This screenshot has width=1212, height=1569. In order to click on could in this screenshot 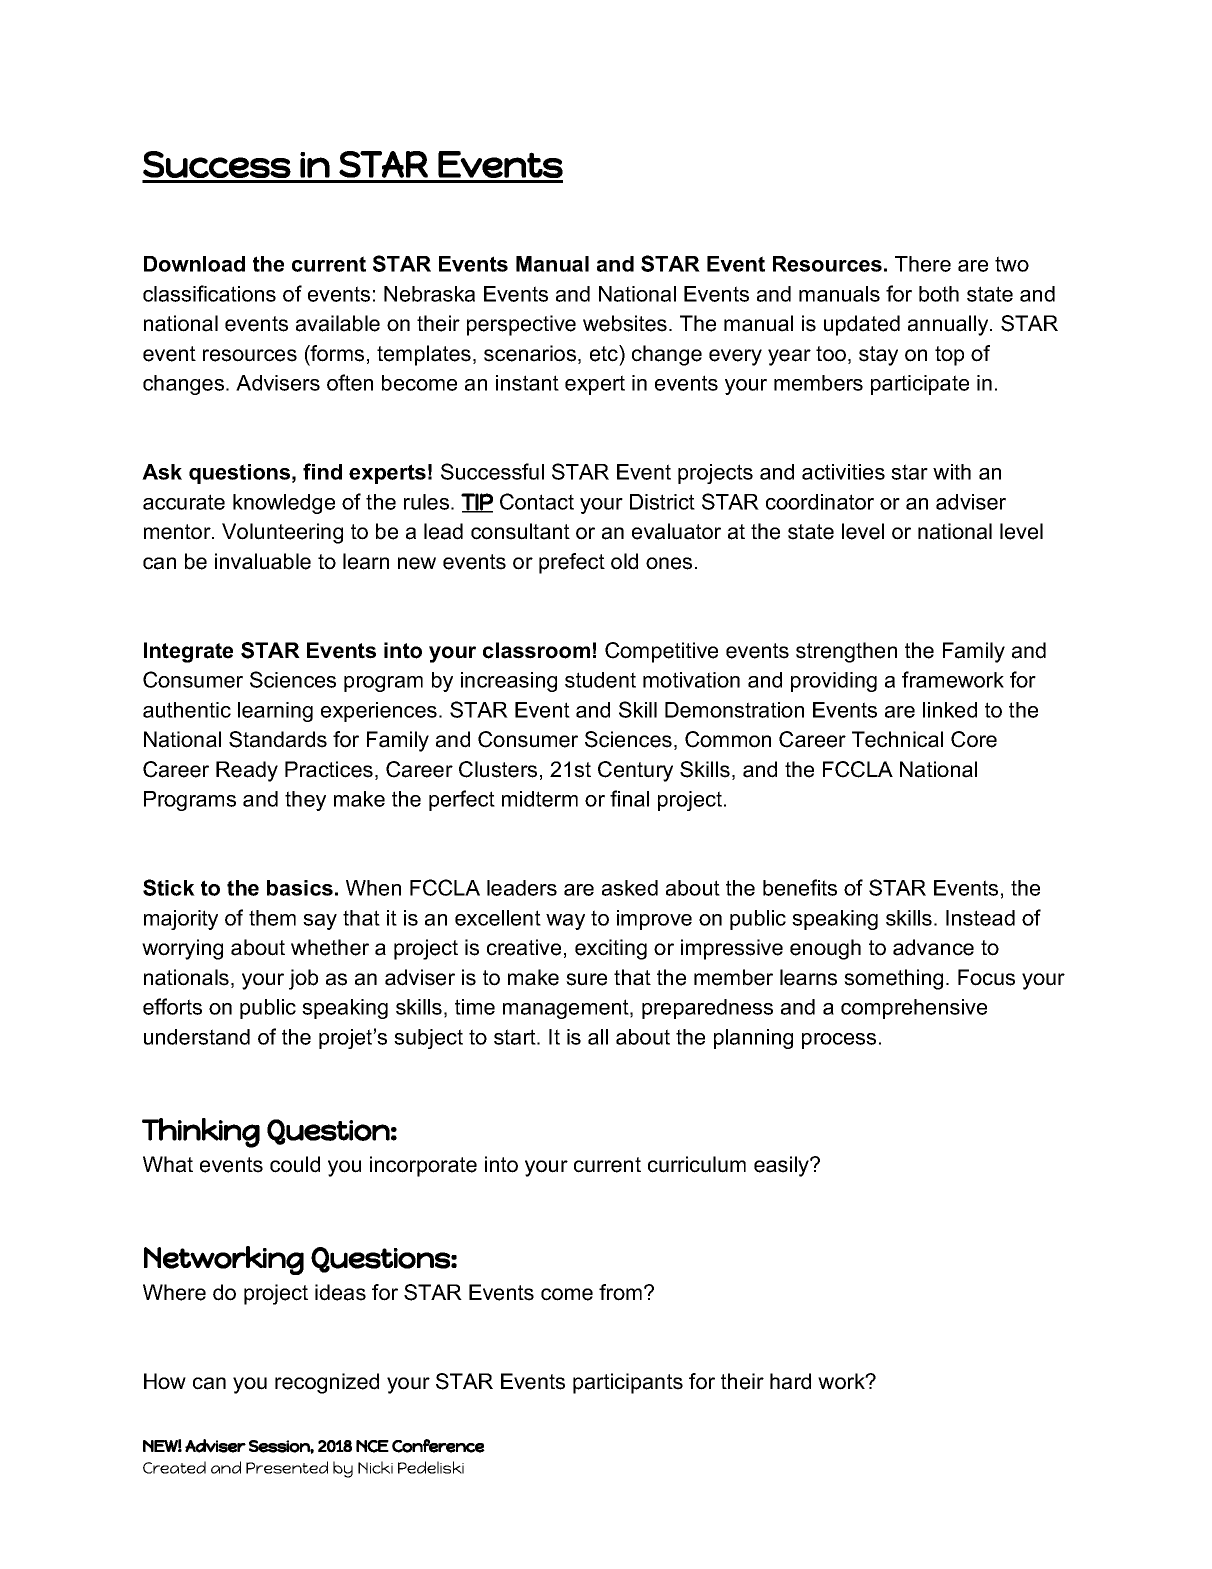, I will do `click(295, 1164)`.
